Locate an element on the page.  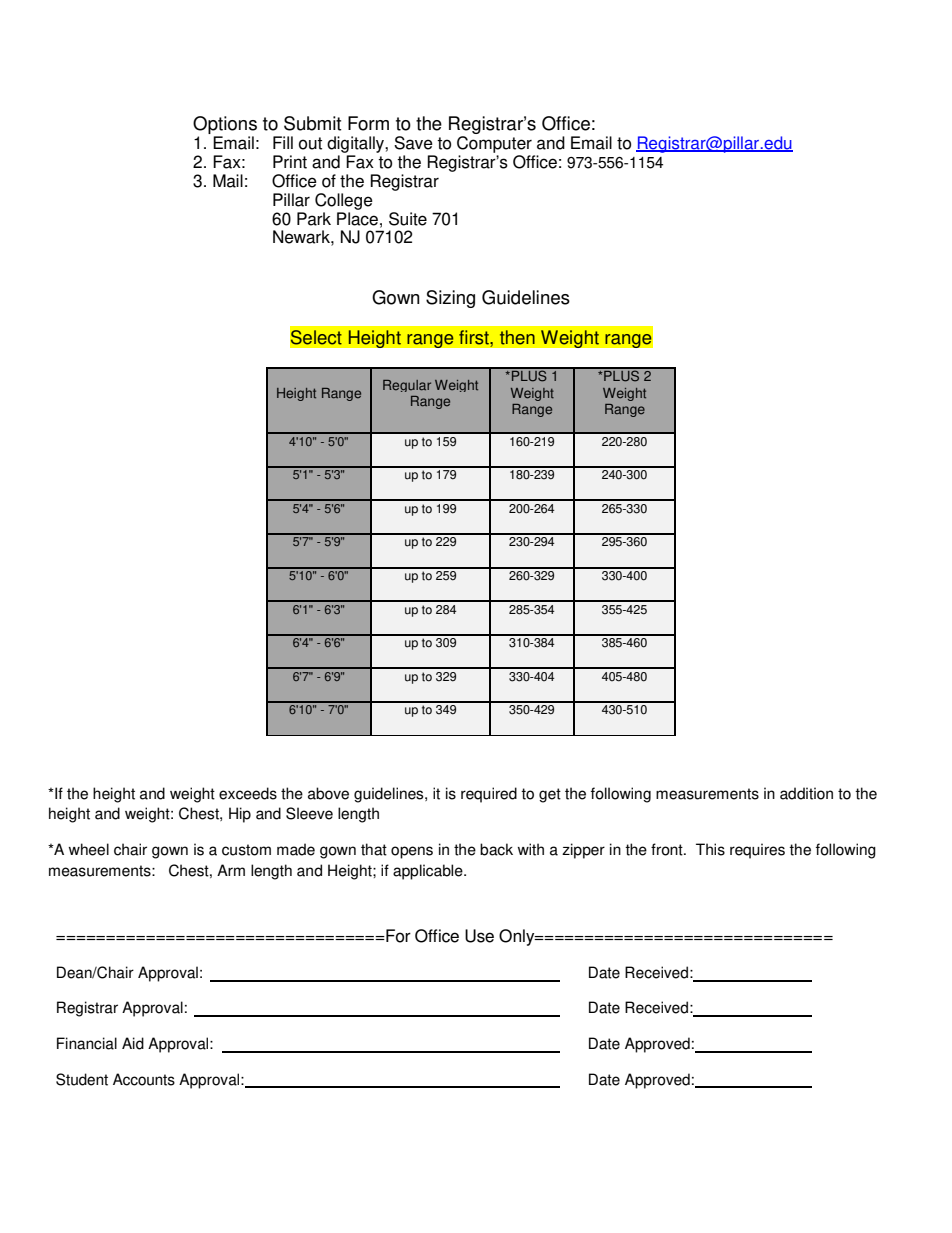
Aid is located at coordinates (133, 1043).
